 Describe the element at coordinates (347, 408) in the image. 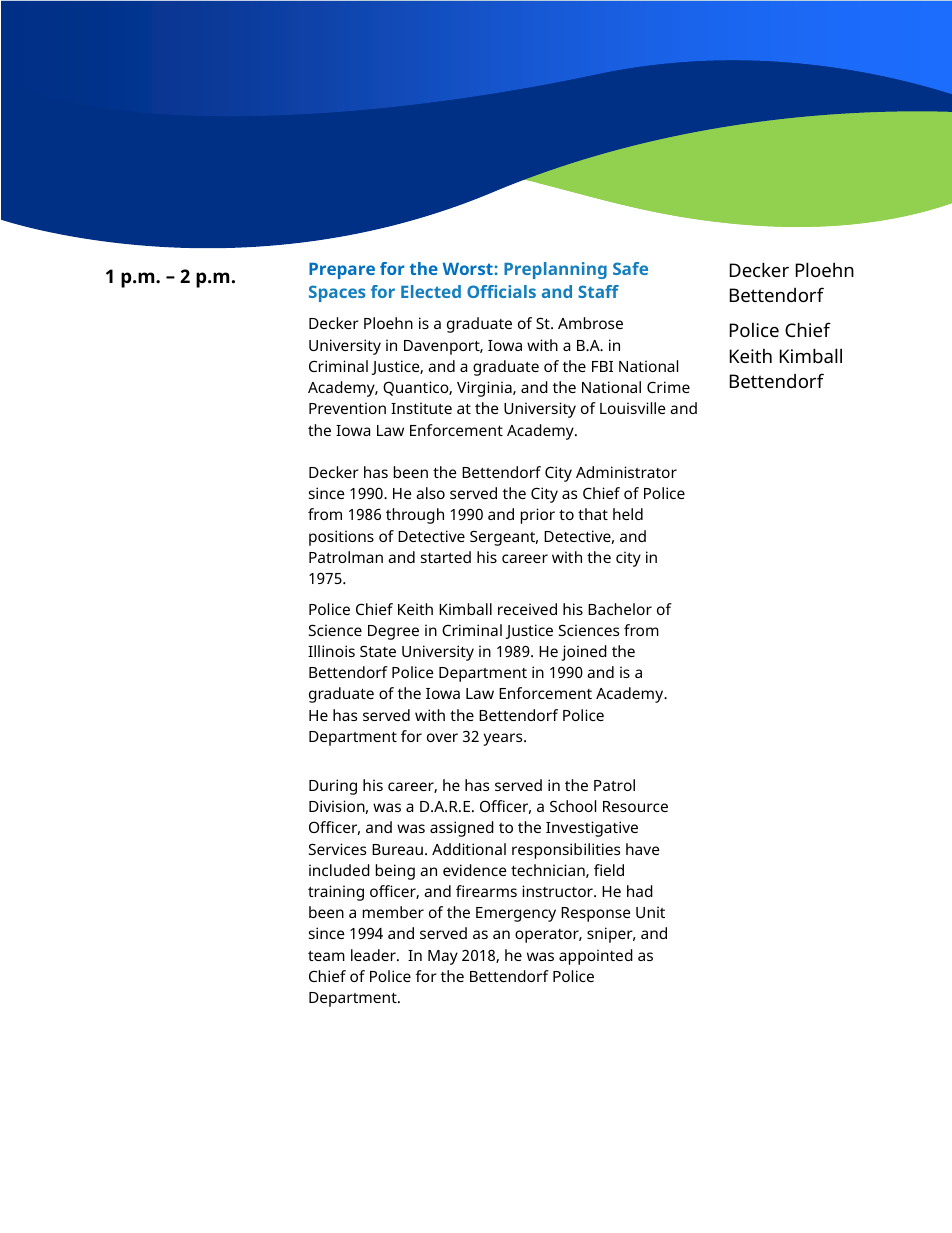

I see `Prevention` at that location.
